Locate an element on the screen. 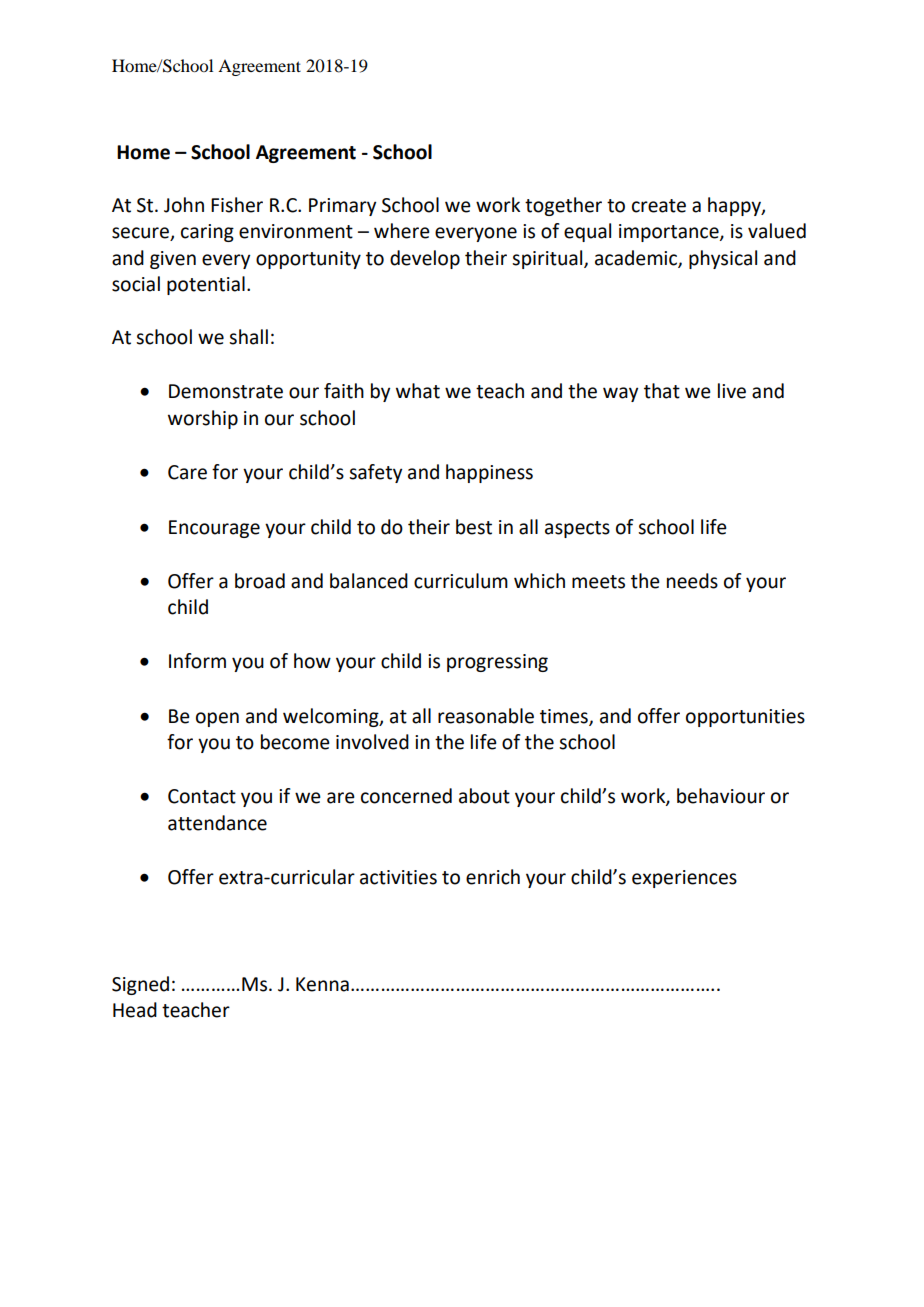  needs is located at coordinates (692, 581).
